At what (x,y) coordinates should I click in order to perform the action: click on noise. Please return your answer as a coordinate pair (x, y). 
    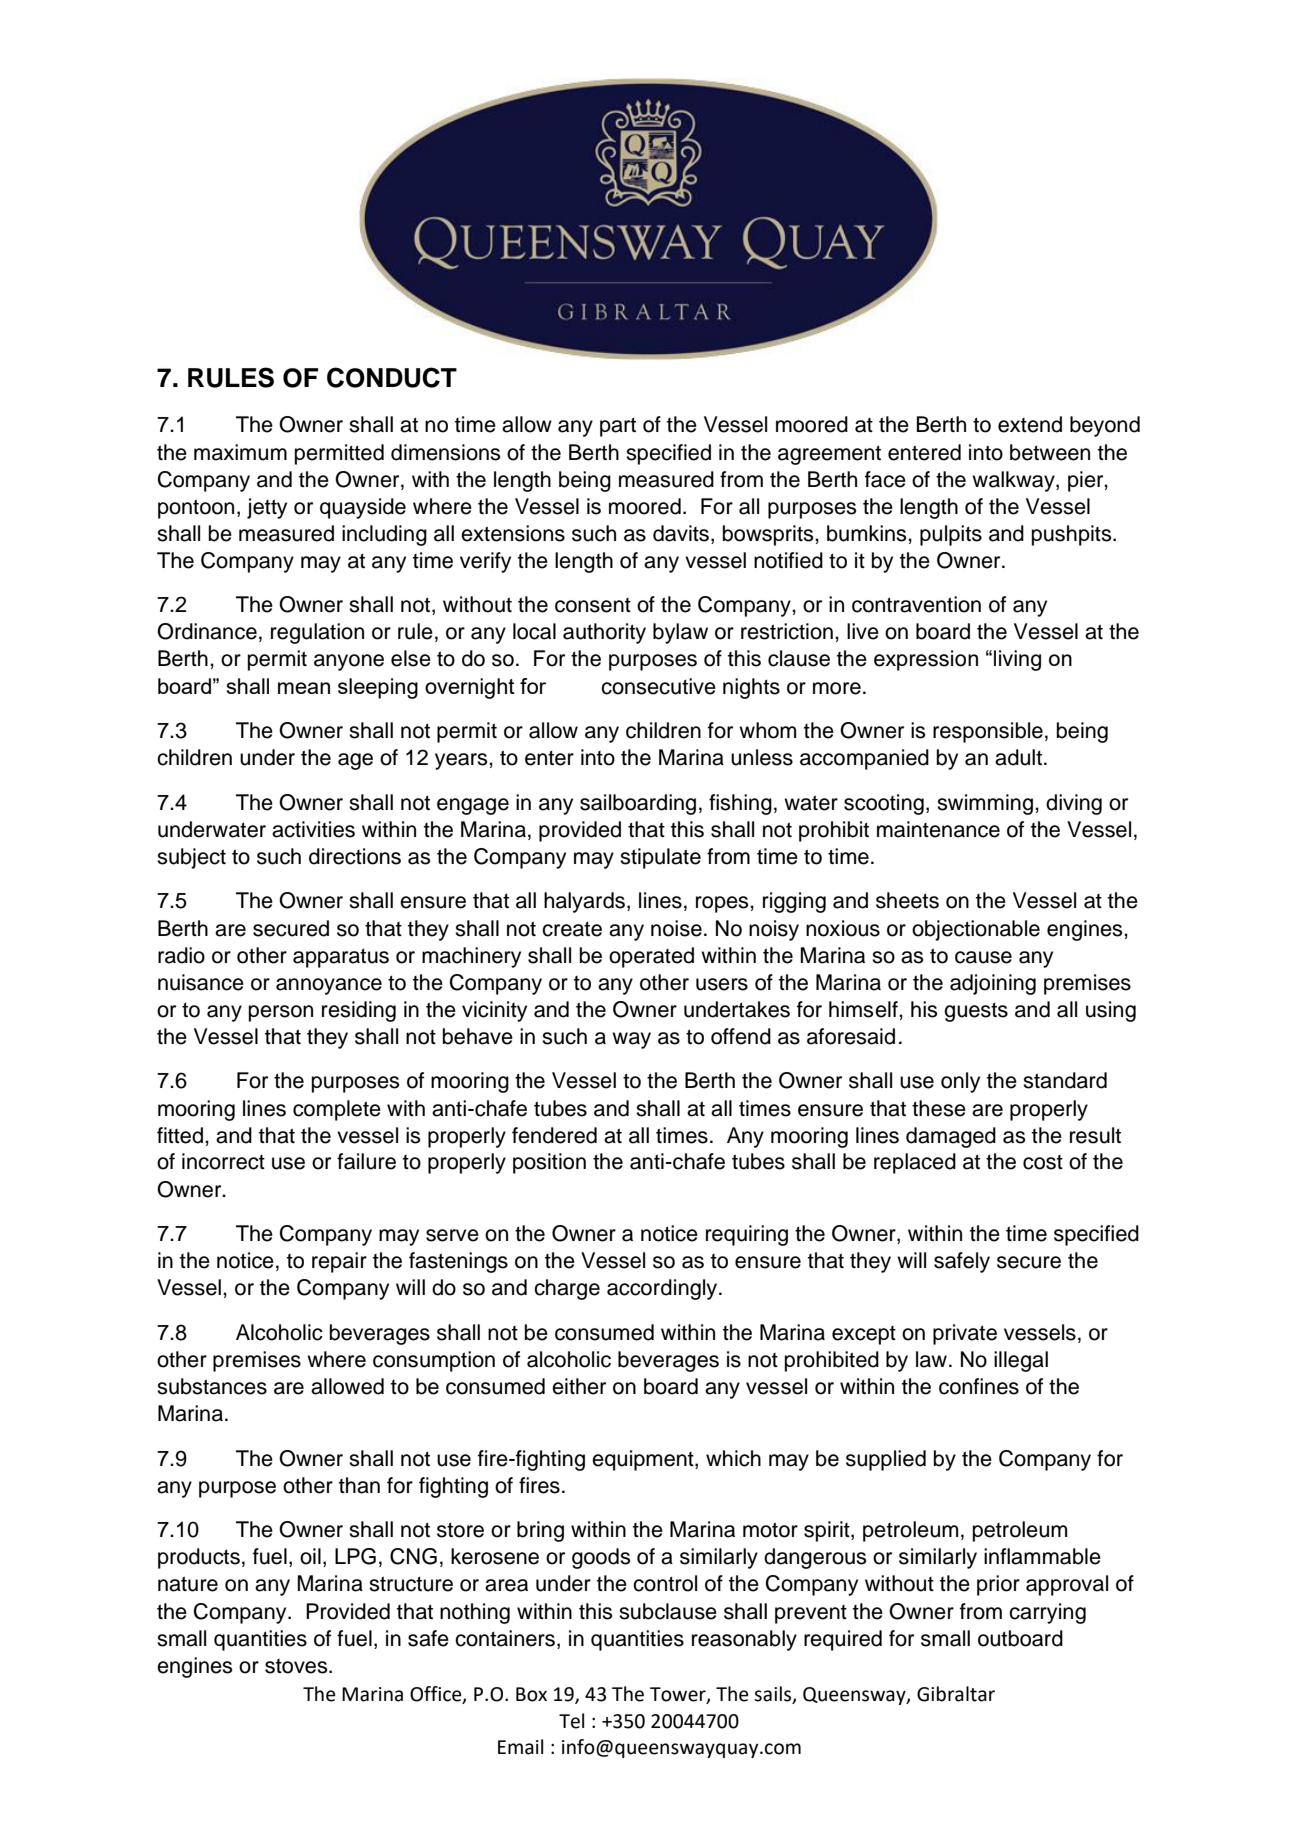
    Looking at the image, I should click on (676, 928).
